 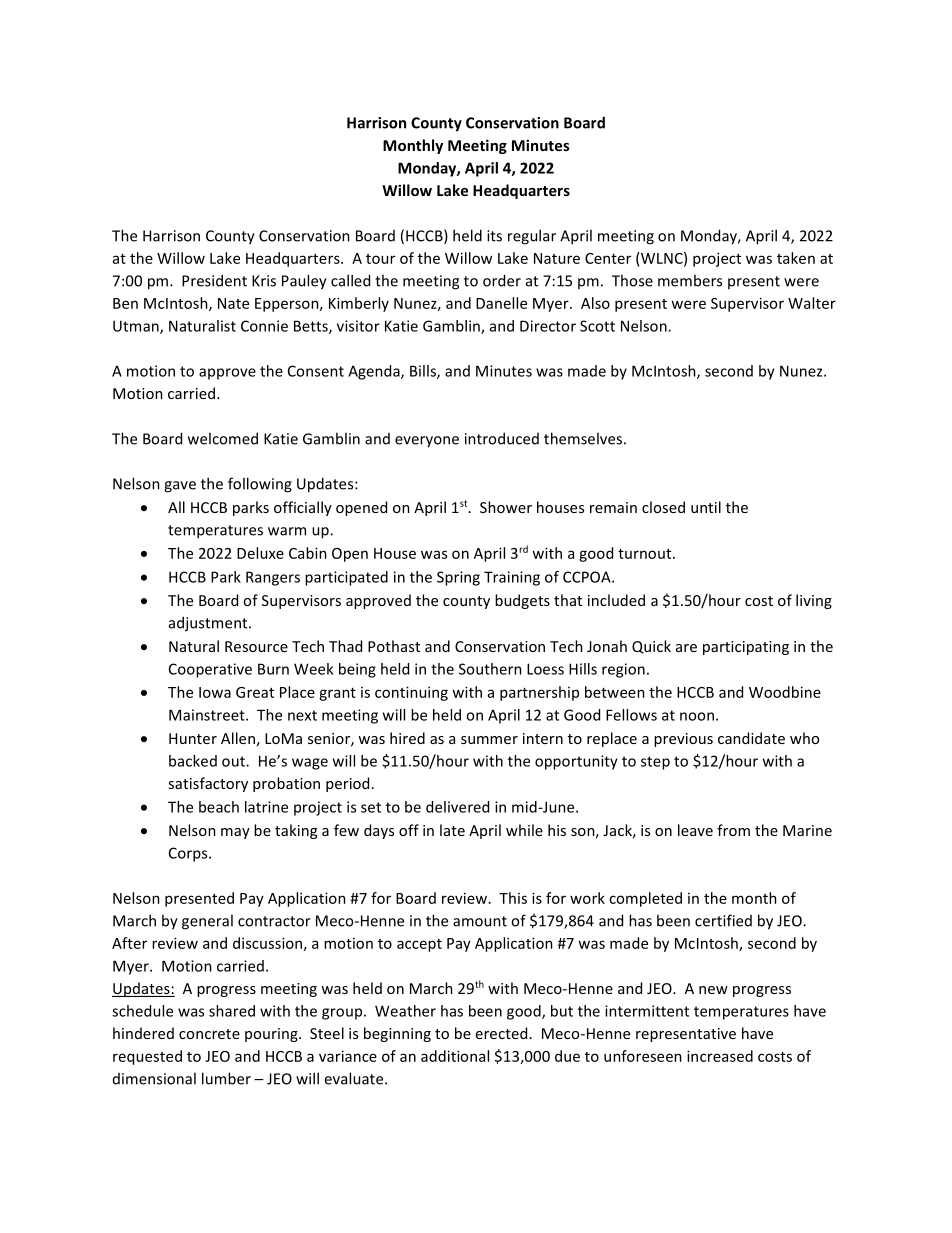 I want to click on participating, so click(x=746, y=648).
